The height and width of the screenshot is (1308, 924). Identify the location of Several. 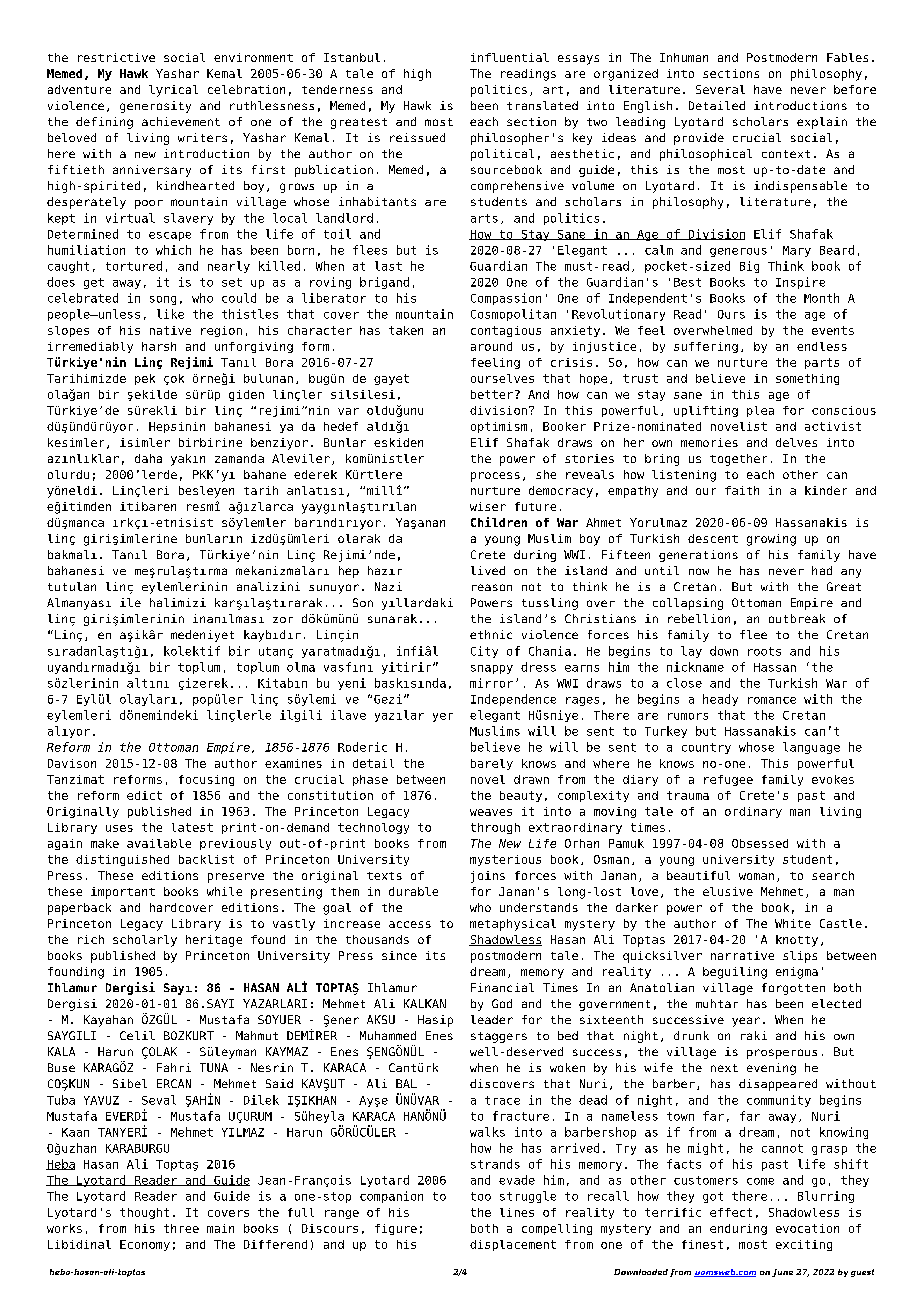
(720, 89).
